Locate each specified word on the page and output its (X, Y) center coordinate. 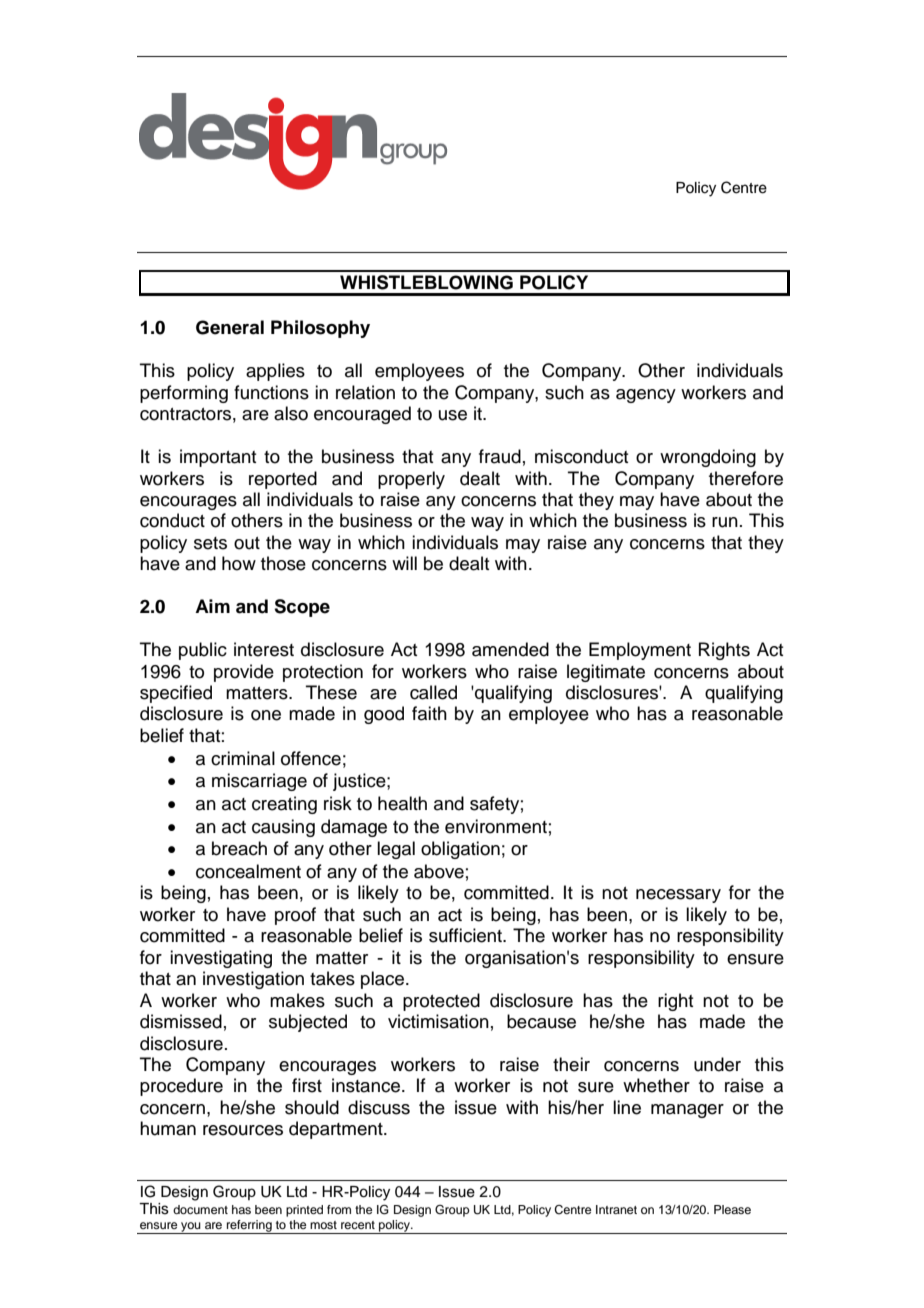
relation (365, 392)
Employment (640, 651)
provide (244, 673)
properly (411, 480)
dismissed (181, 1021)
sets (210, 543)
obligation (460, 850)
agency (646, 396)
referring (249, 1227)
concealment (248, 871)
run (725, 522)
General (230, 327)
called (433, 692)
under (717, 1064)
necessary (678, 896)
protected (441, 1002)
